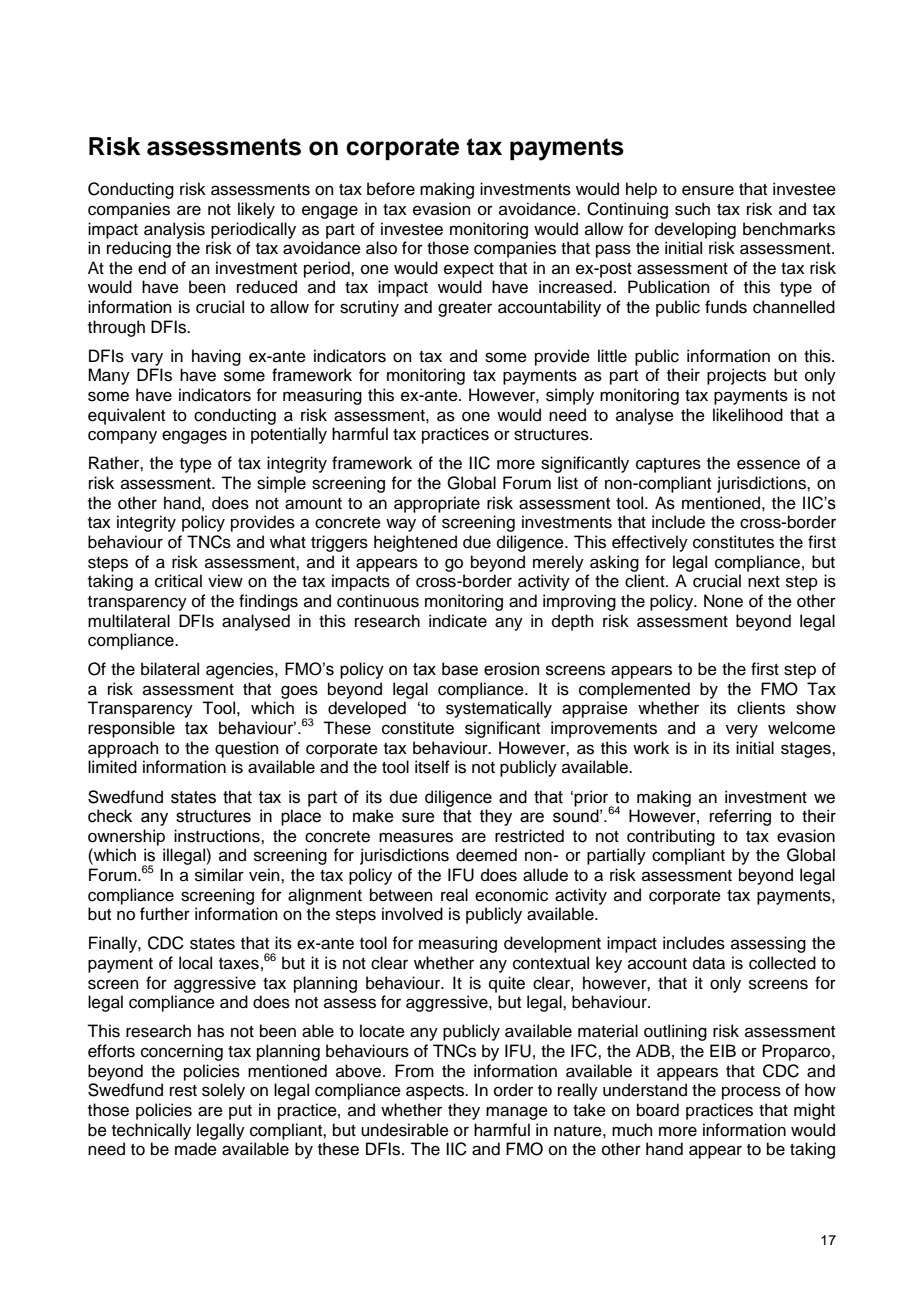 This page has width=924, height=1308. Describe the element at coordinates (740, 817) in the page. I see `referring` at that location.
